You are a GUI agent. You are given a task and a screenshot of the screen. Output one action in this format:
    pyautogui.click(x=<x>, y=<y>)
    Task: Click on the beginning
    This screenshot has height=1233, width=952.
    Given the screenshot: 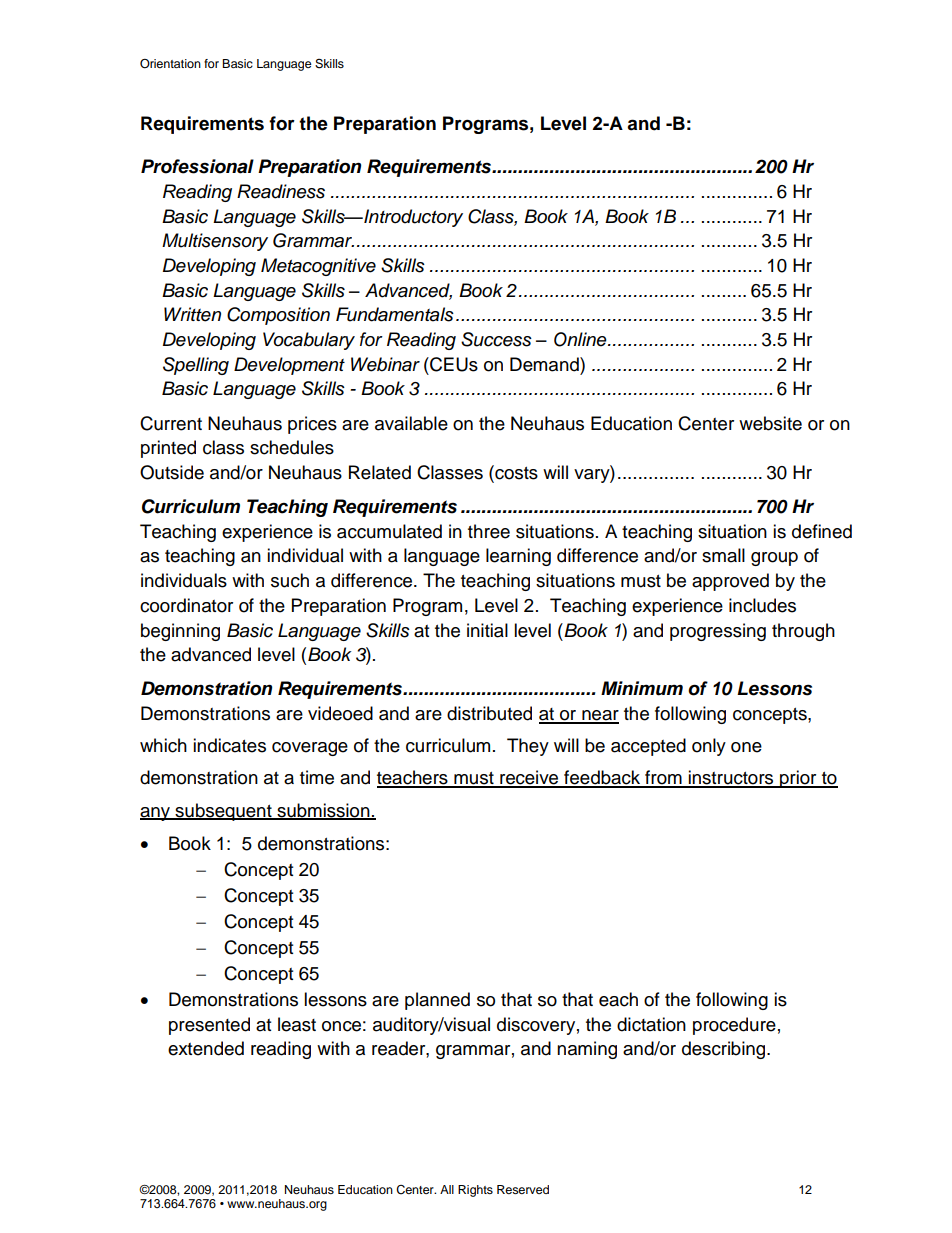 What is the action you would take?
    pyautogui.click(x=180, y=632)
